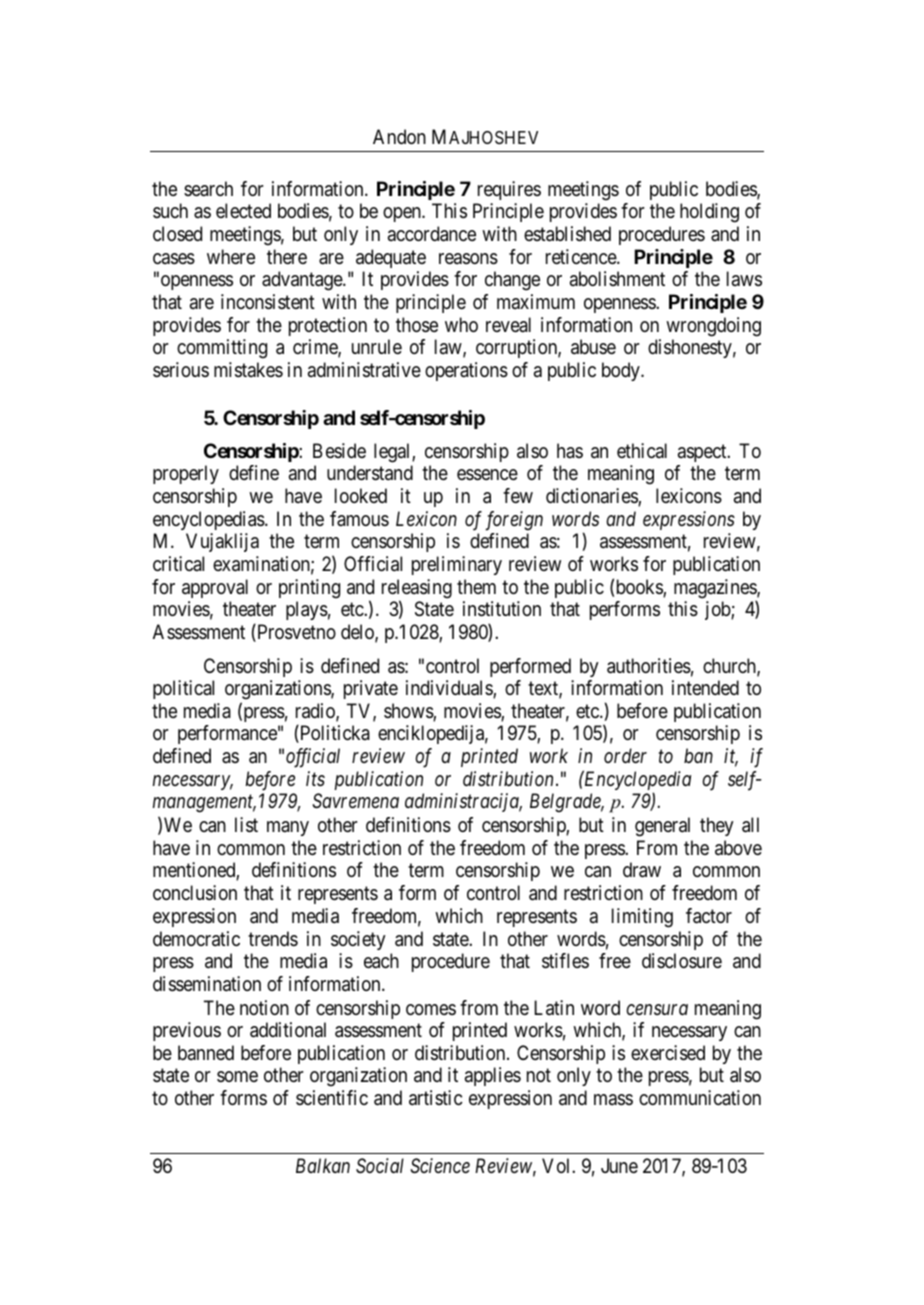 This screenshot has width=924, height=1305. Describe the element at coordinates (183, 689) in the screenshot. I see `political` at that location.
